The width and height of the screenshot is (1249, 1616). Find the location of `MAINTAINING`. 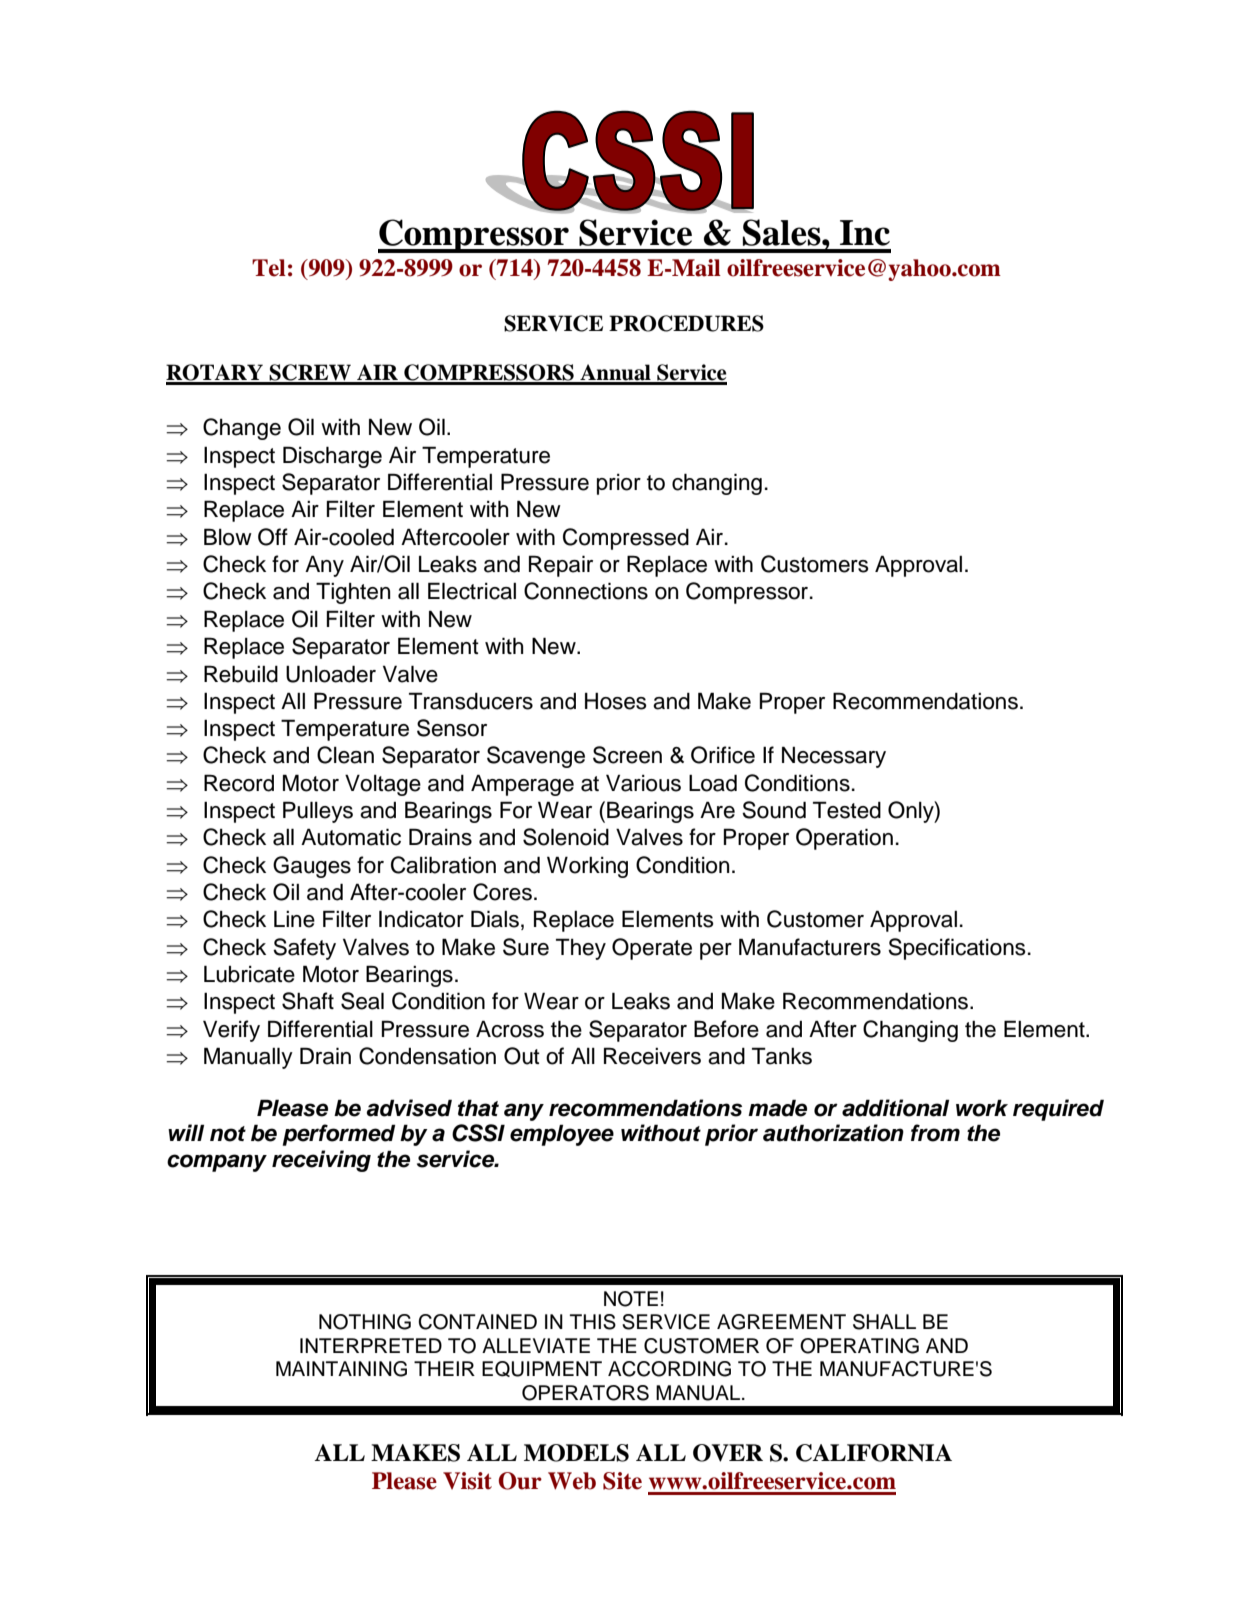

MAINTAINING is located at coordinates (341, 1369).
